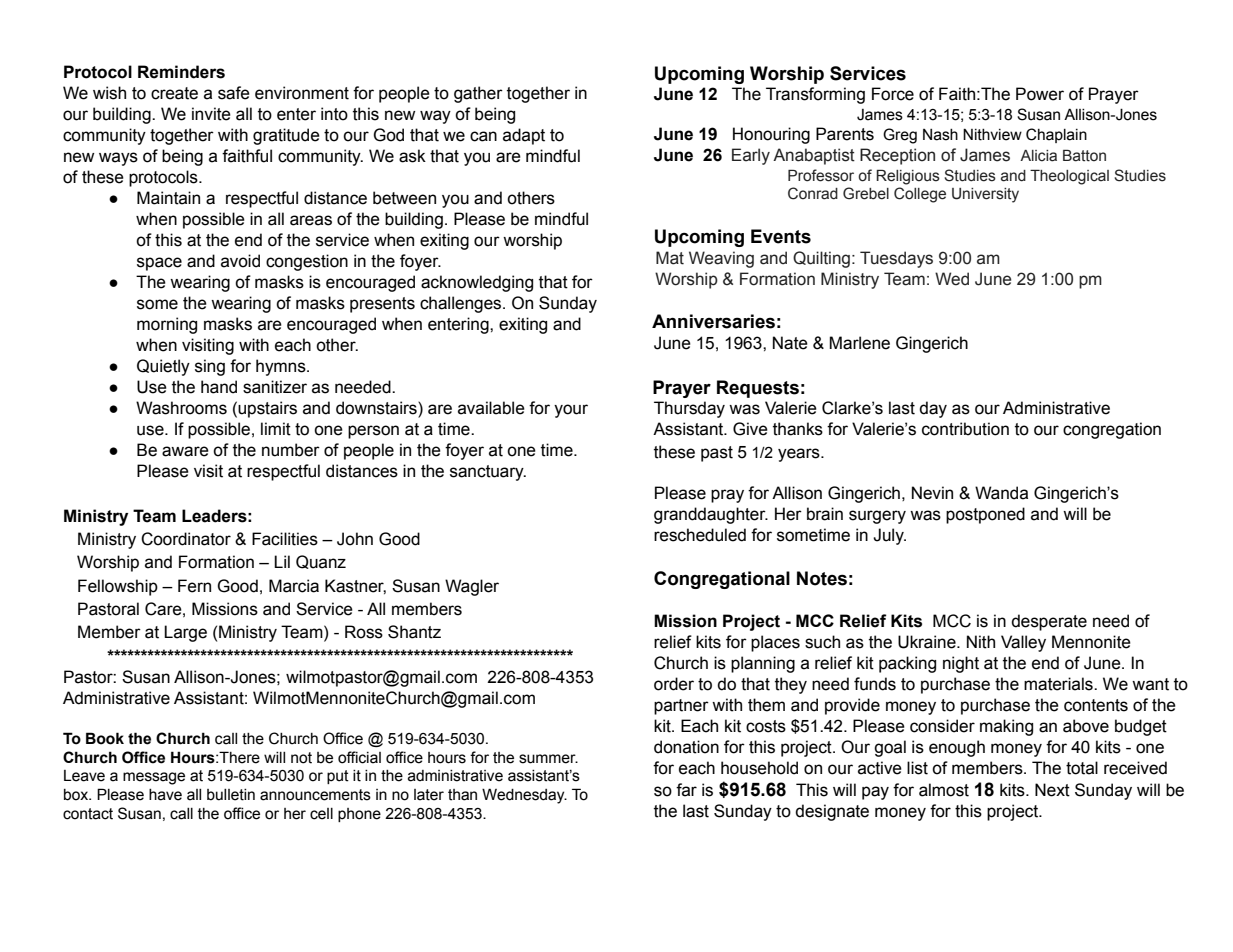 The width and height of the screenshot is (1233, 952). Describe the element at coordinates (478, 94) in the screenshot. I see `gather` at that location.
